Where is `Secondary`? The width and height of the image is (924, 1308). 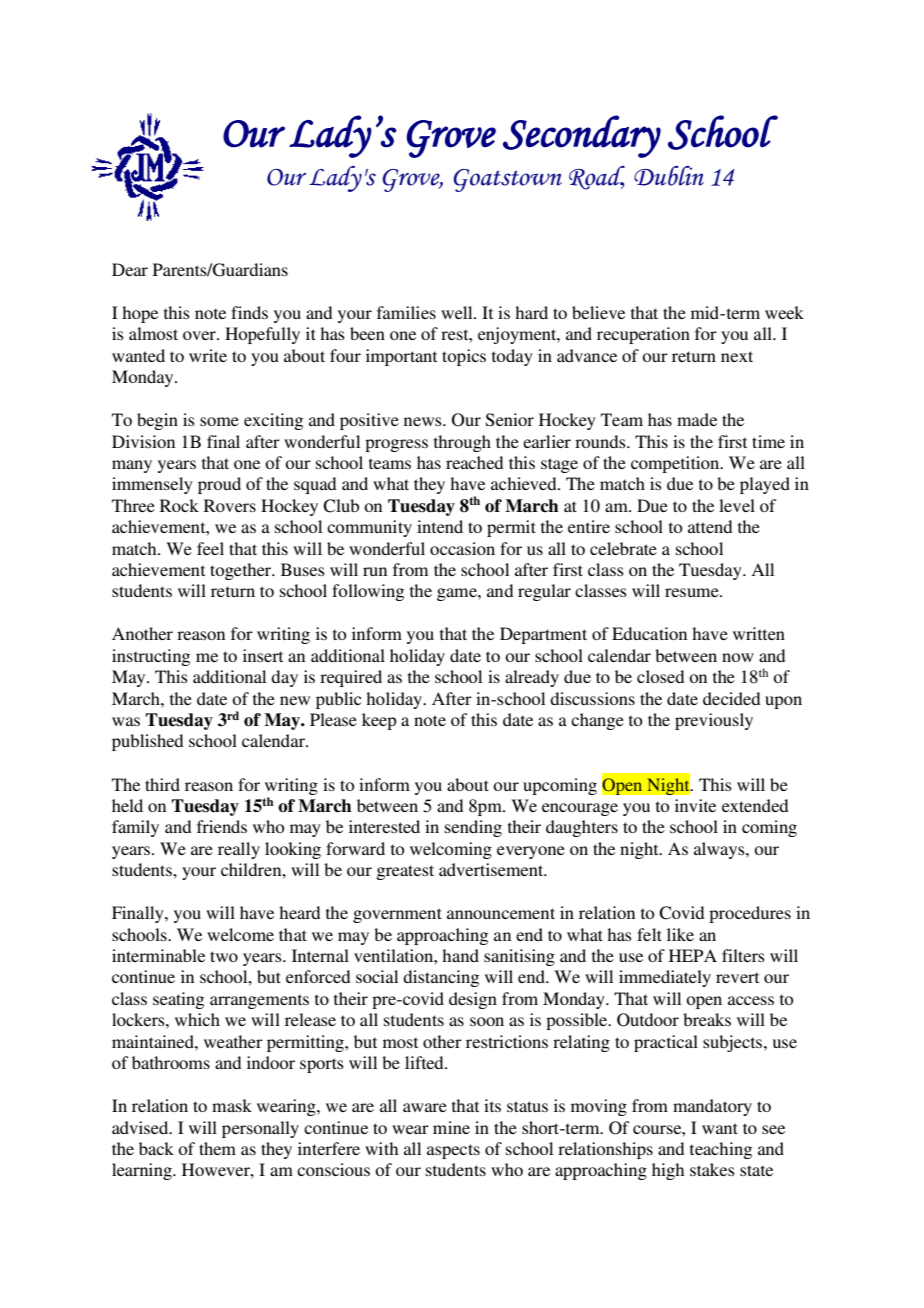 Secondary is located at coordinates (582, 136).
